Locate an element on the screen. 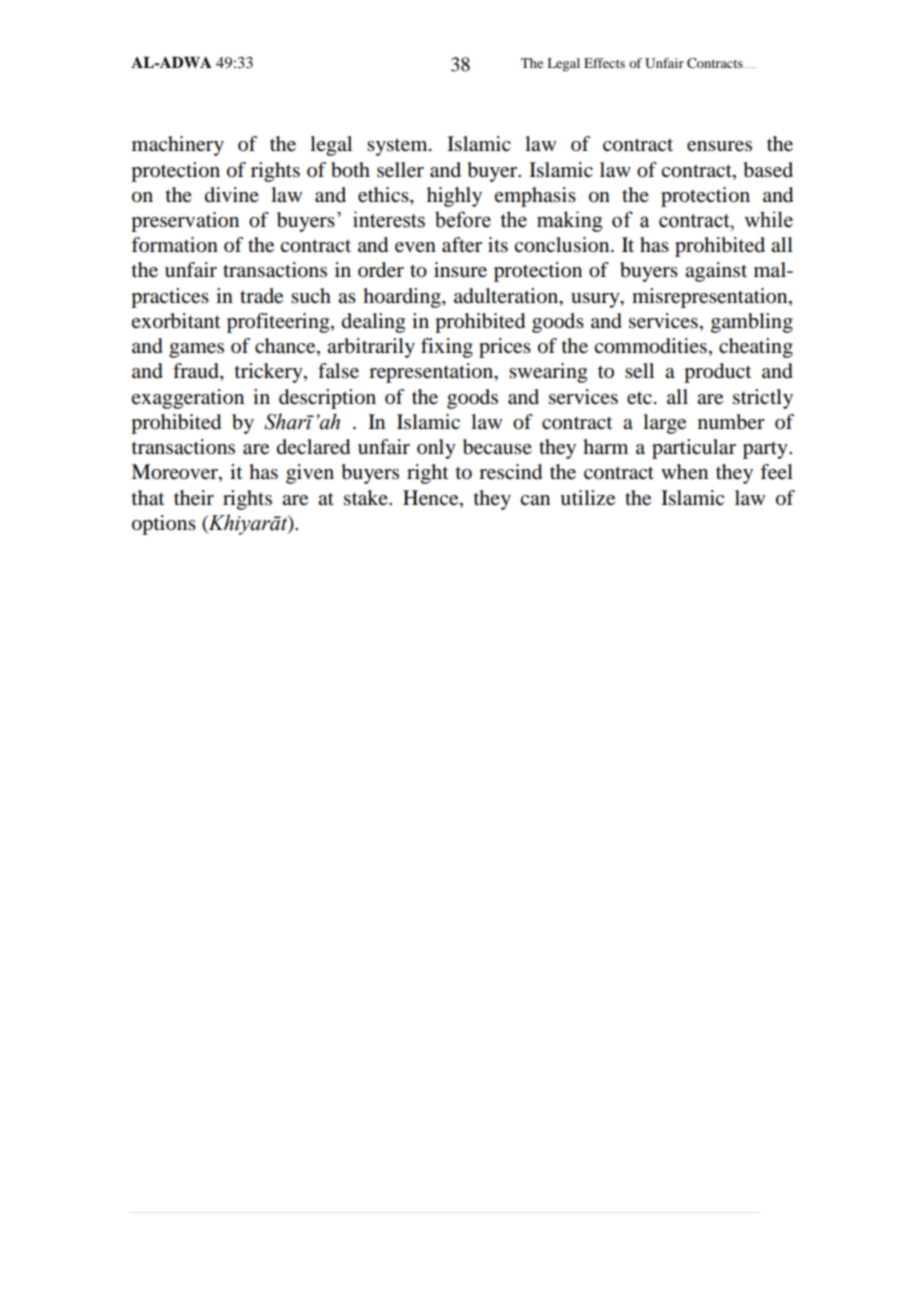  against is located at coordinates (716, 272).
